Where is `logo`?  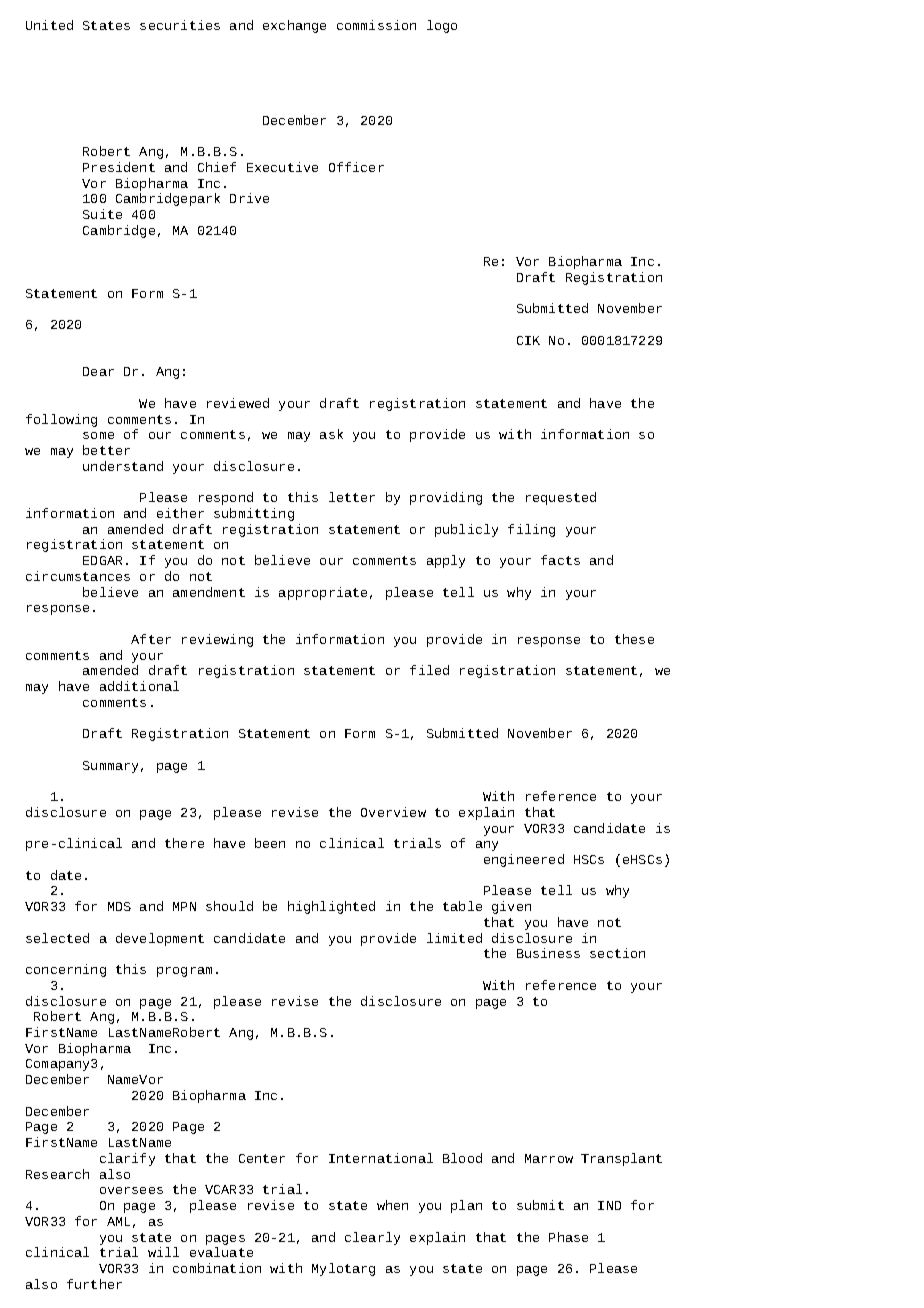
logo is located at coordinates (442, 26).
